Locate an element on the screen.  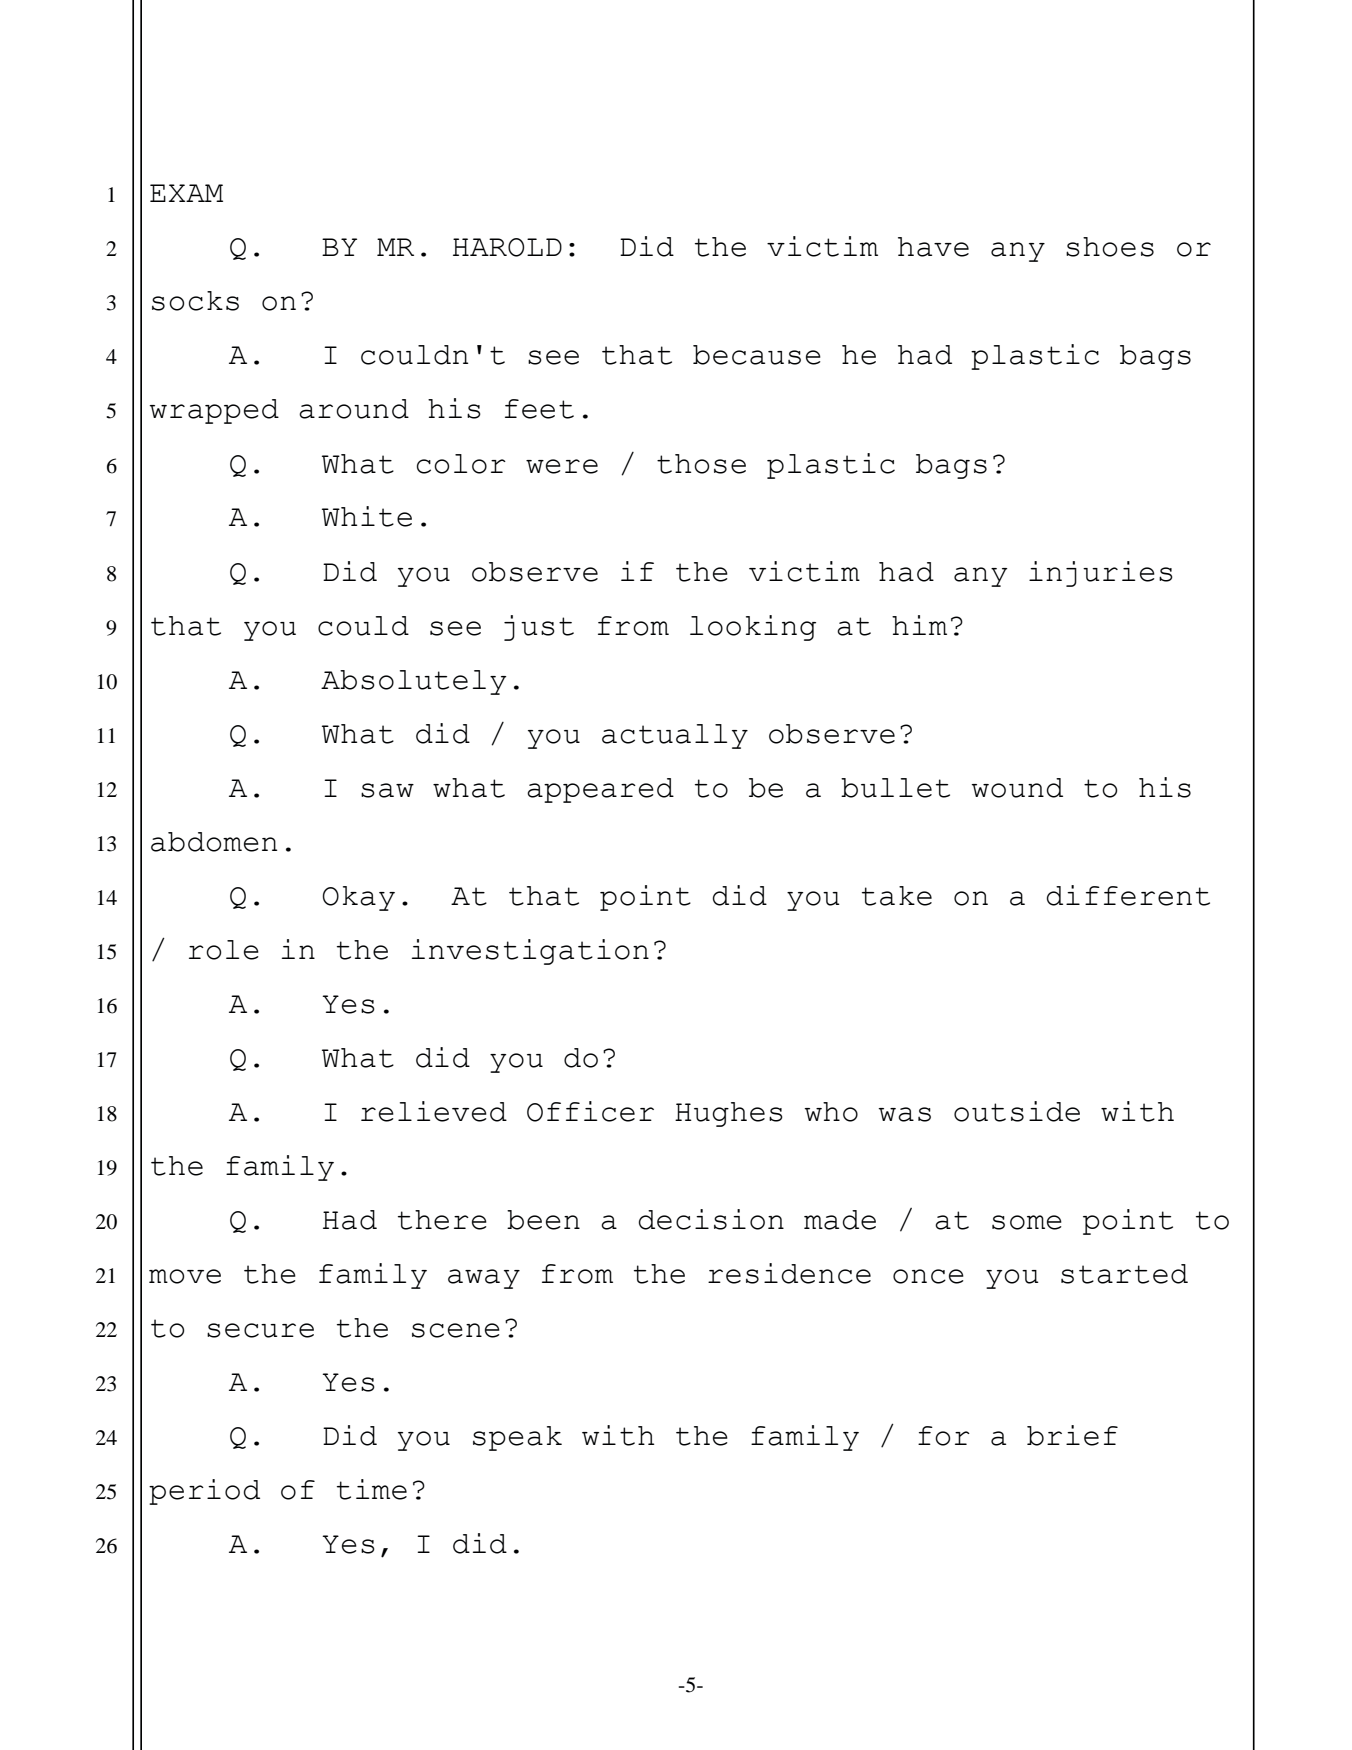
outside is located at coordinates (1017, 1111).
